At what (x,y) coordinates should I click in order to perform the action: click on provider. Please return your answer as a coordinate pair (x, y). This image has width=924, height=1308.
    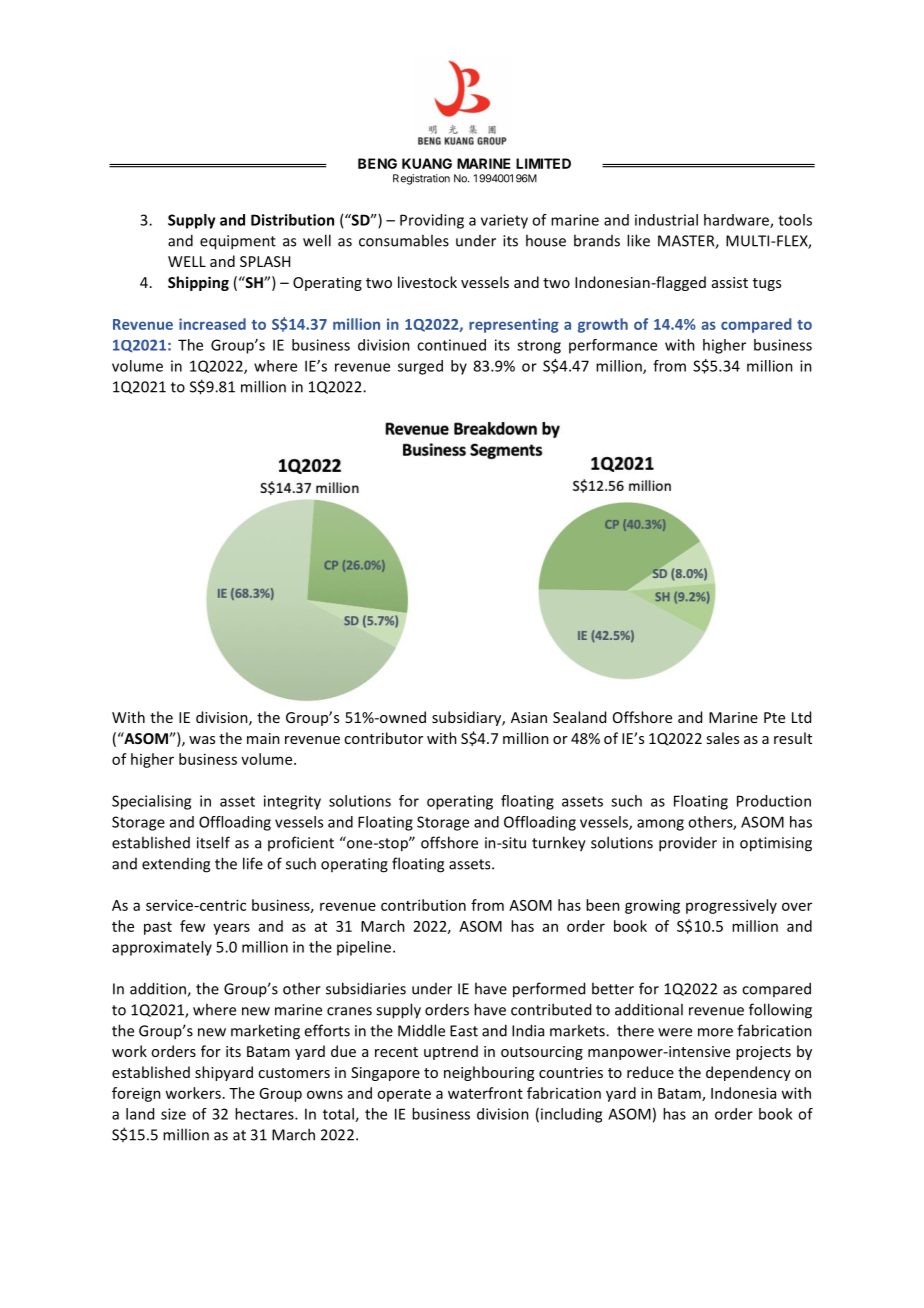
    Looking at the image, I should click on (688, 844).
